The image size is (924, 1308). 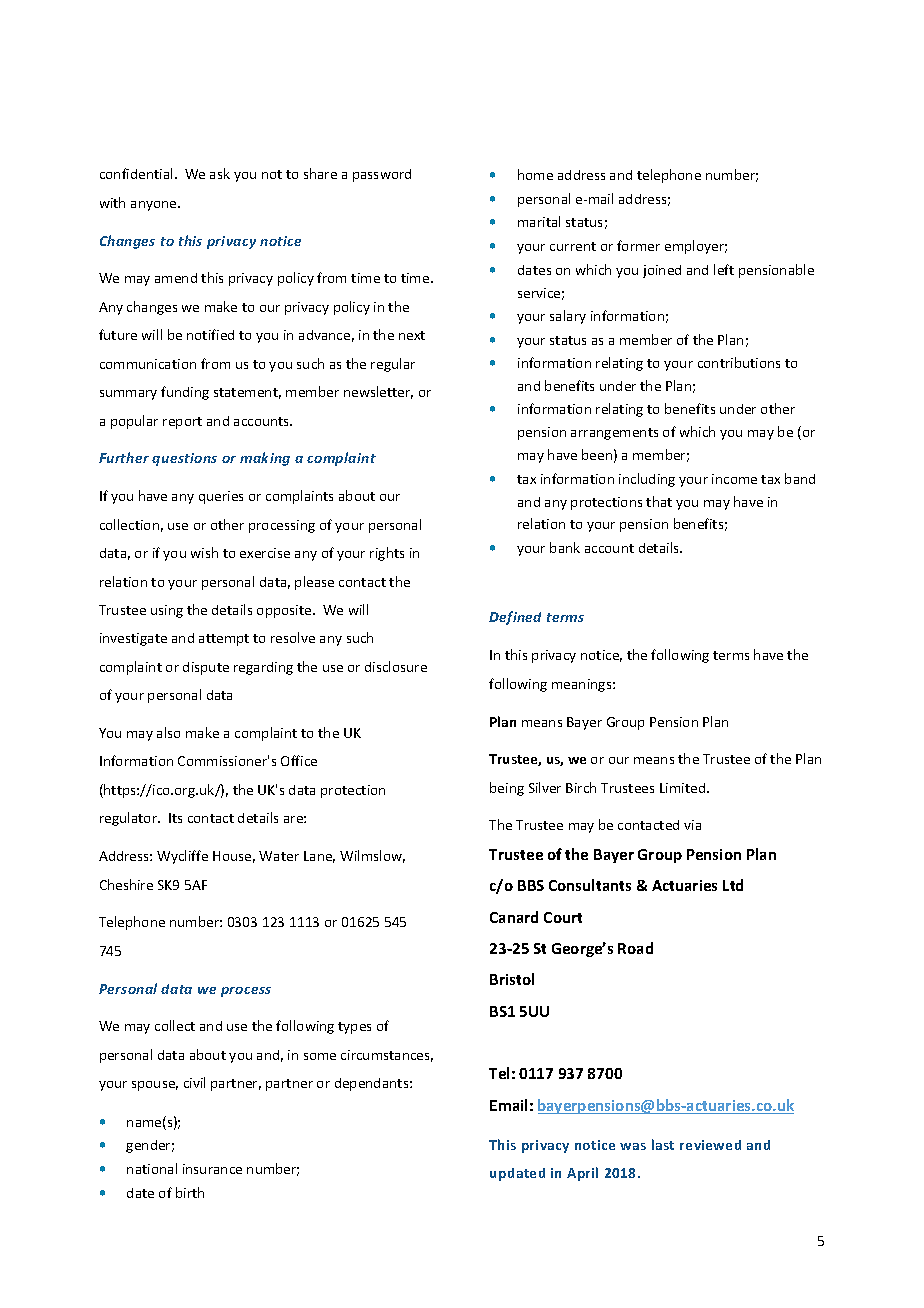 What do you see at coordinates (710, 1145) in the image?
I see `reviewed` at bounding box center [710, 1145].
